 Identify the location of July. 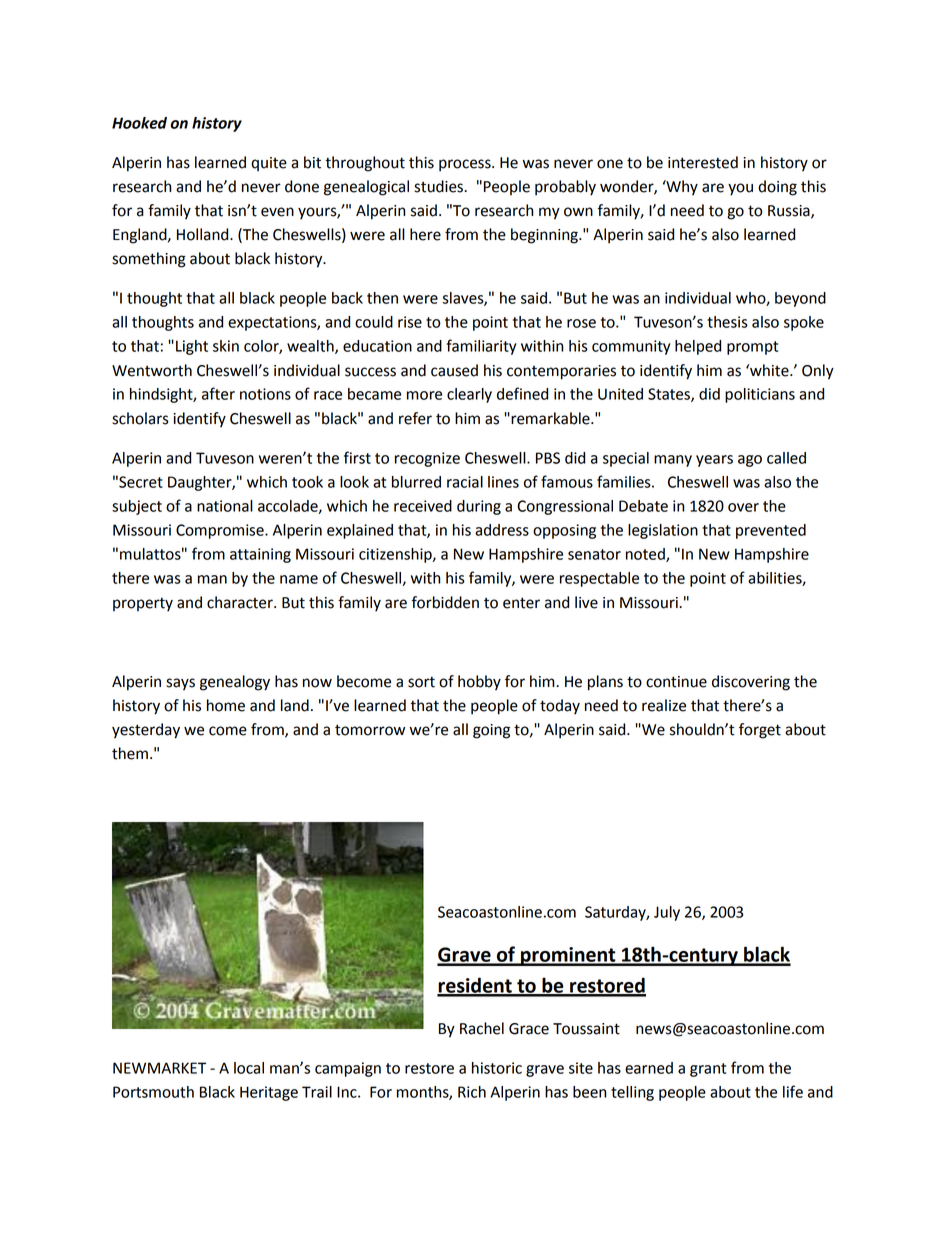
(667, 913).
